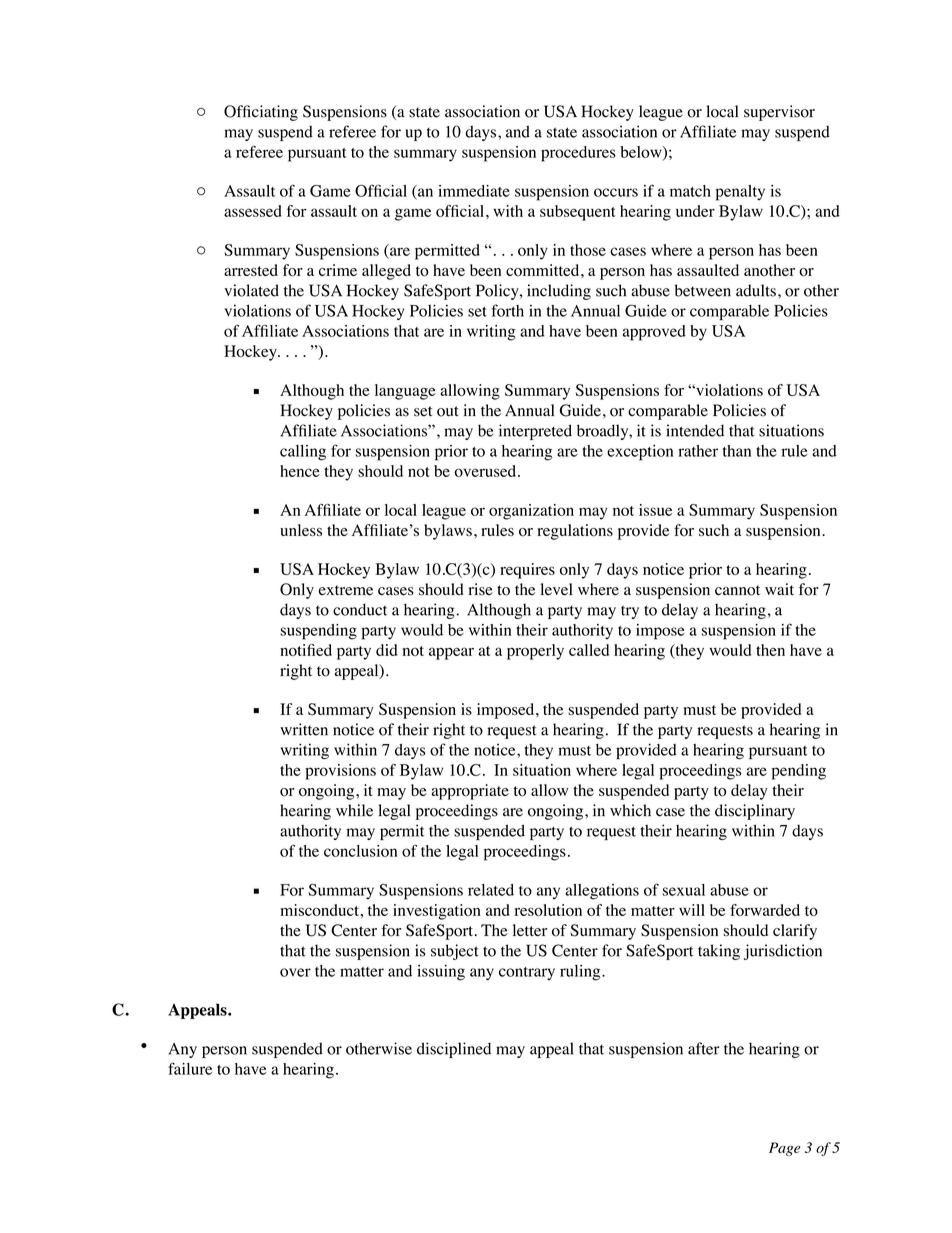  I want to click on Page, so click(784, 1149).
